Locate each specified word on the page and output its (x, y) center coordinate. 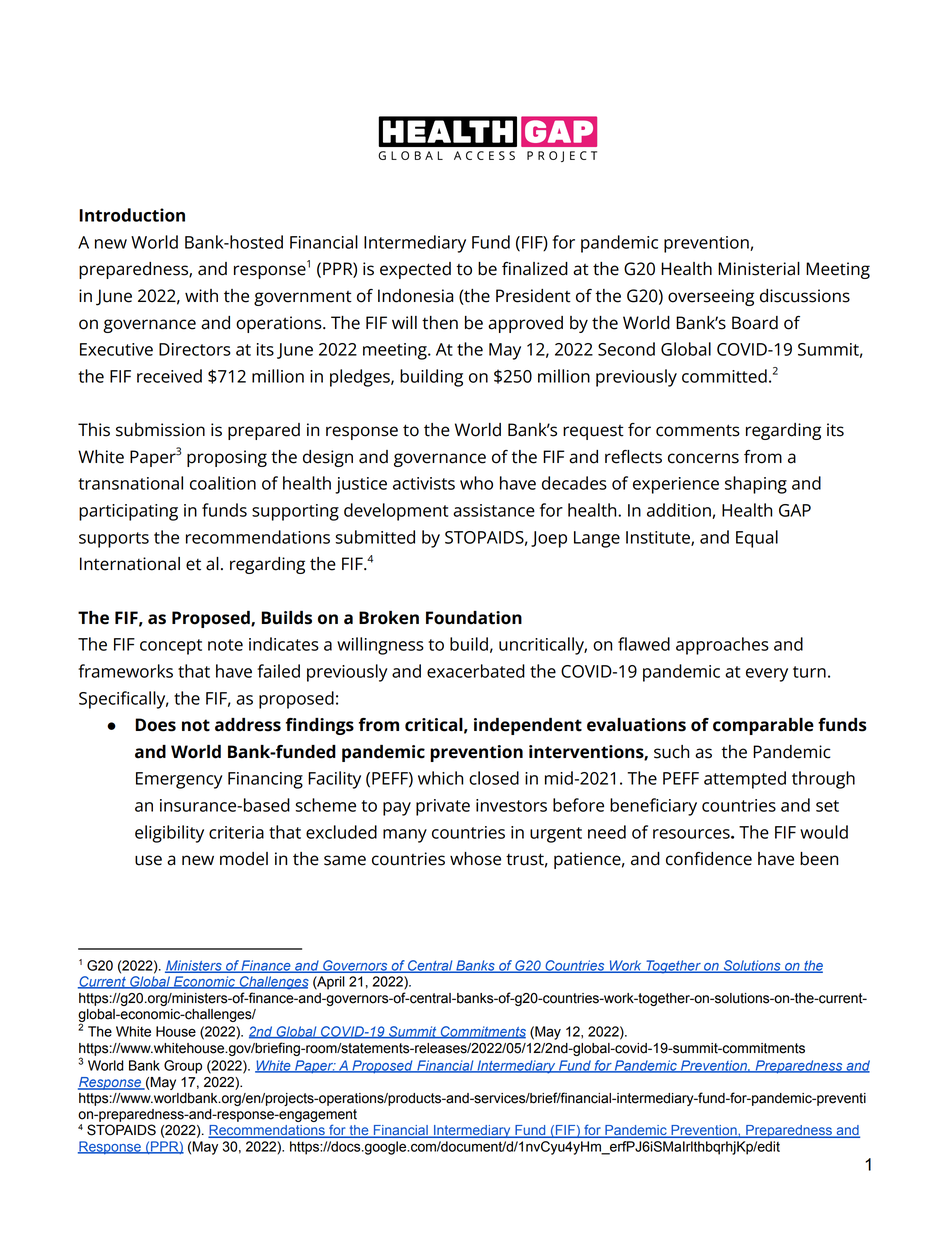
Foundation (474, 618)
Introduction (132, 215)
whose (475, 859)
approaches (722, 646)
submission (160, 430)
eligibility (169, 834)
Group (183, 1067)
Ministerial (759, 269)
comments (698, 430)
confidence (709, 859)
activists (424, 483)
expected (415, 270)
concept (171, 647)
